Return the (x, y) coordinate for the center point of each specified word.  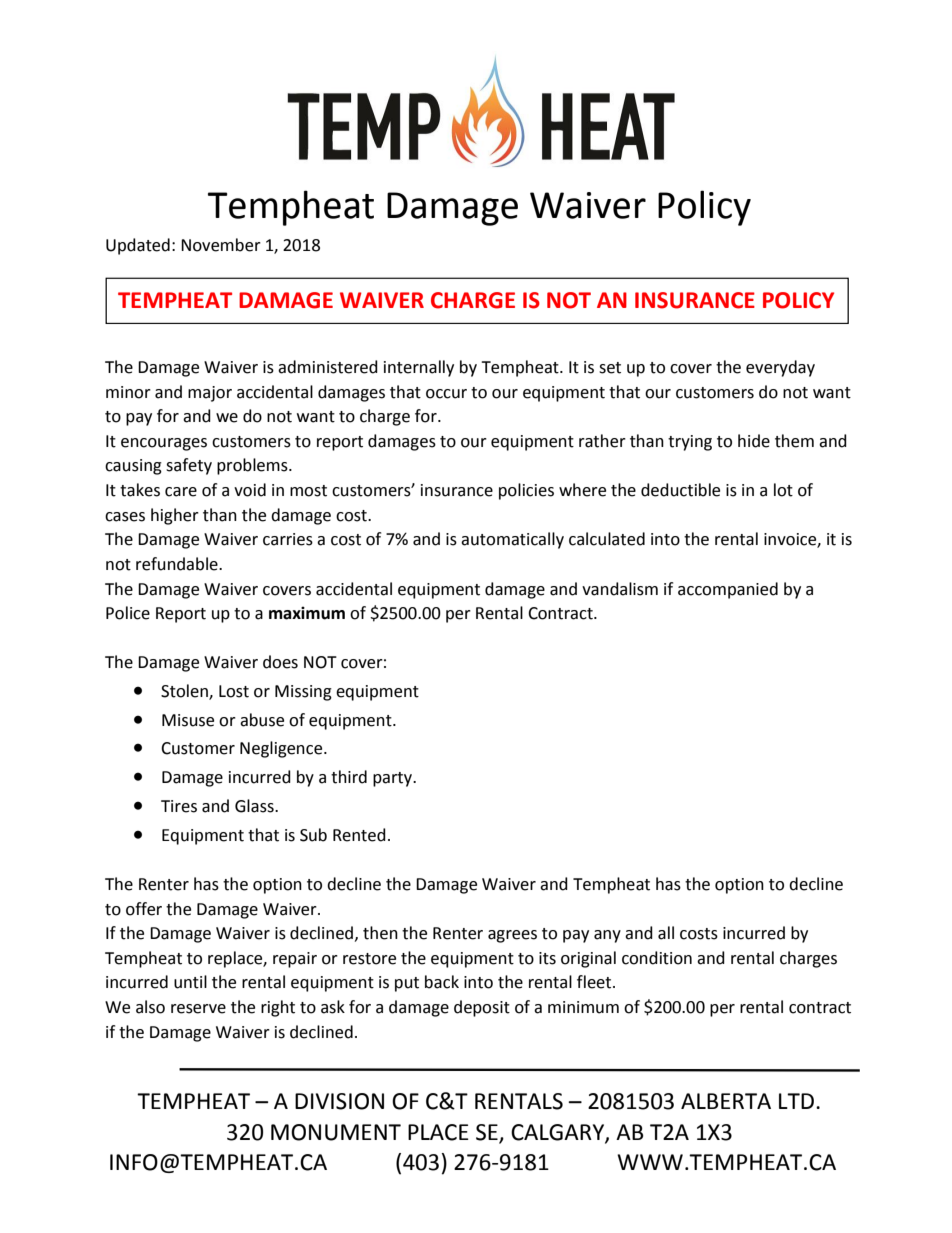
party (394, 779)
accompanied (728, 590)
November (221, 245)
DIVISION (339, 1101)
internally (419, 368)
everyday (780, 368)
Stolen (185, 692)
